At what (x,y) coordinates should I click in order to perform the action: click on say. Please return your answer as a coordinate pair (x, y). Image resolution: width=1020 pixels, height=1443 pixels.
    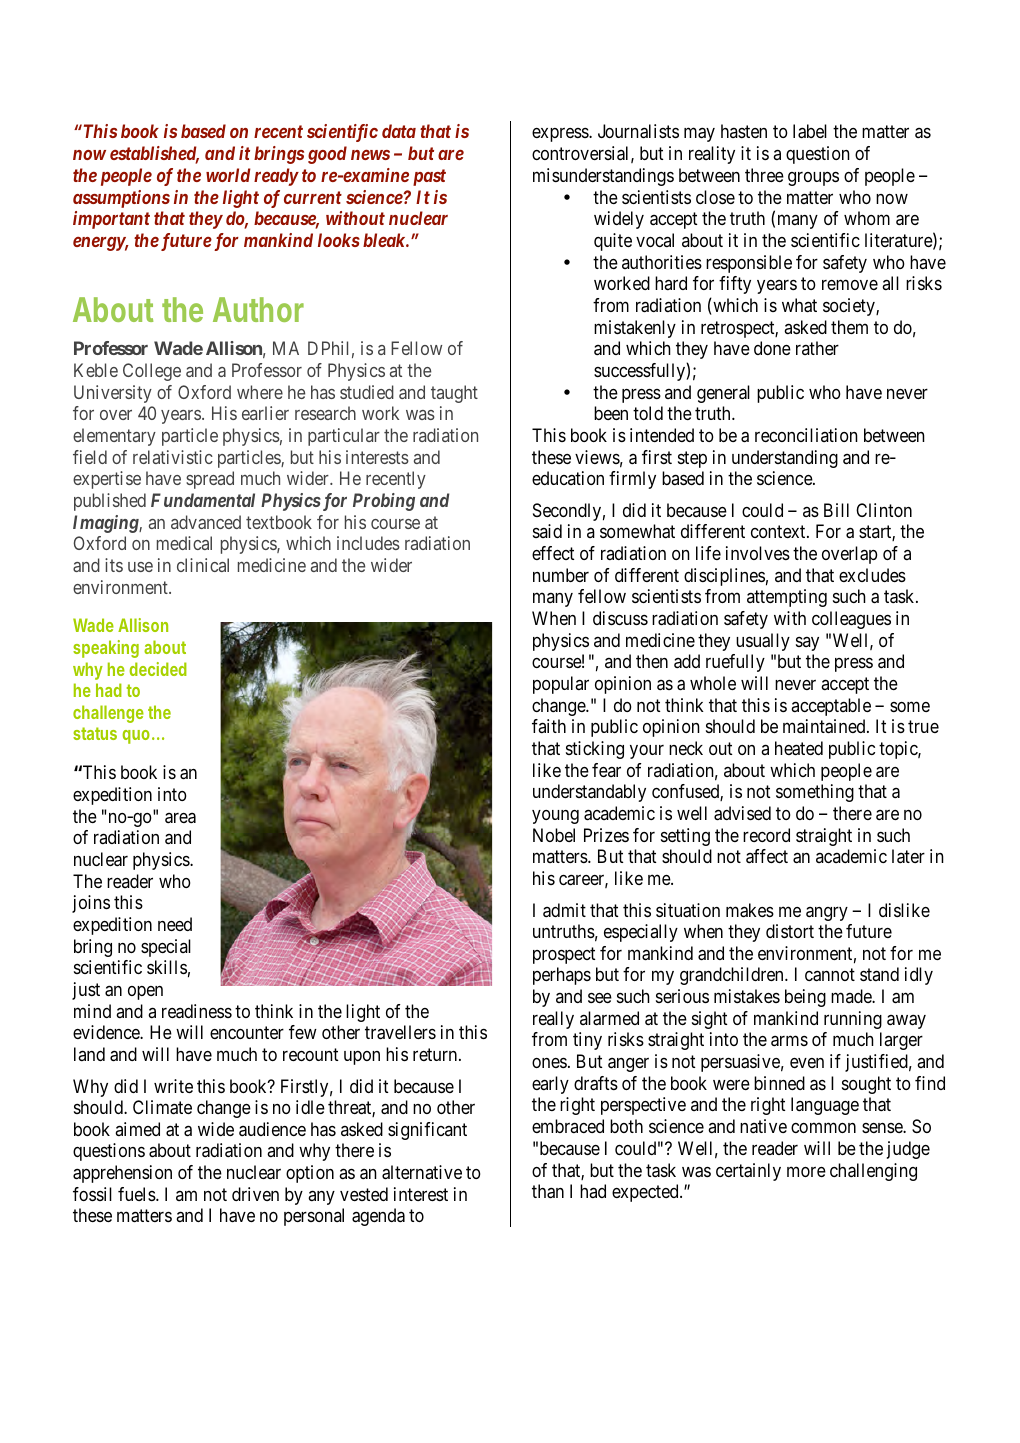
    Looking at the image, I should click on (807, 643).
